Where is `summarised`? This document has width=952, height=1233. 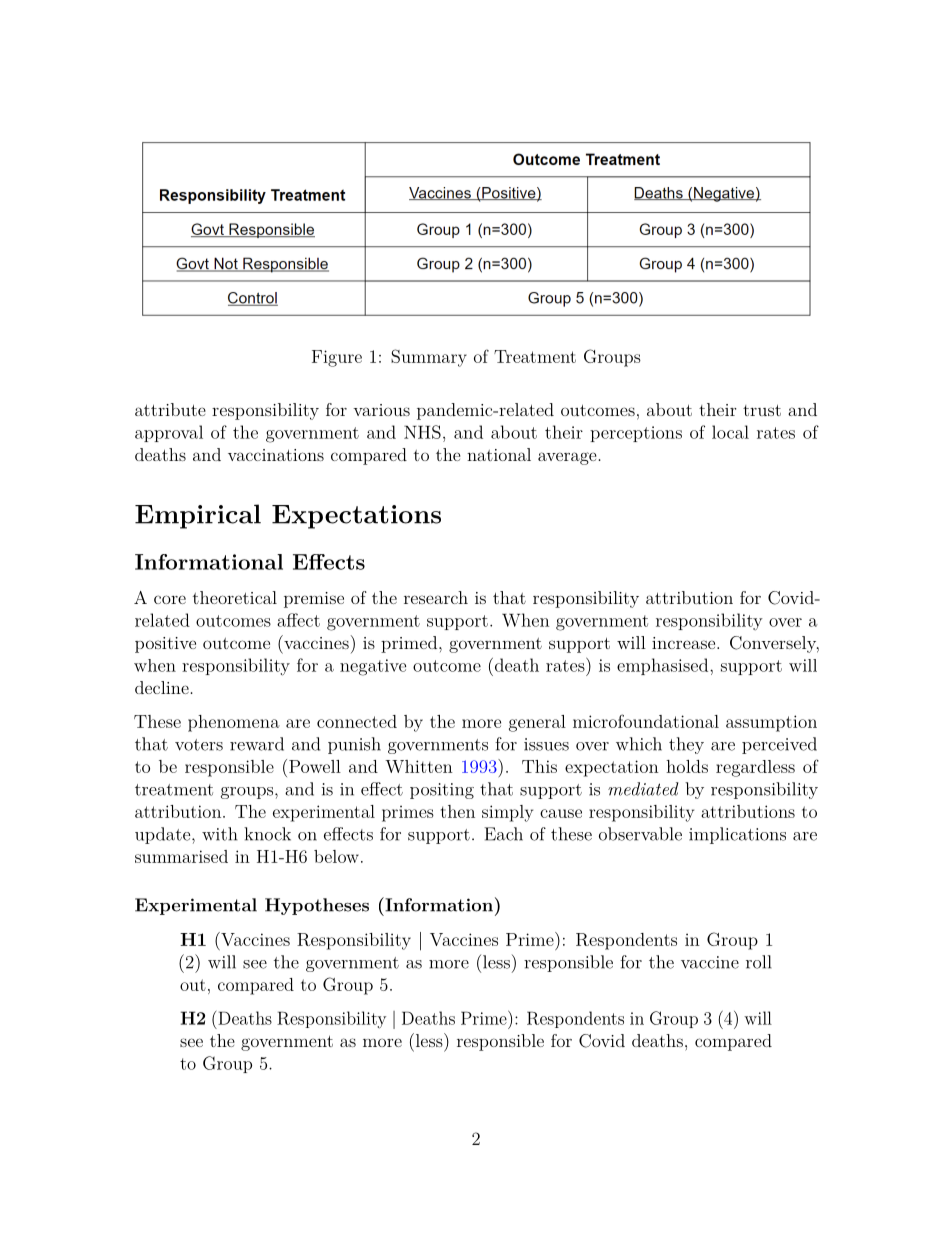 summarised is located at coordinates (181, 856).
